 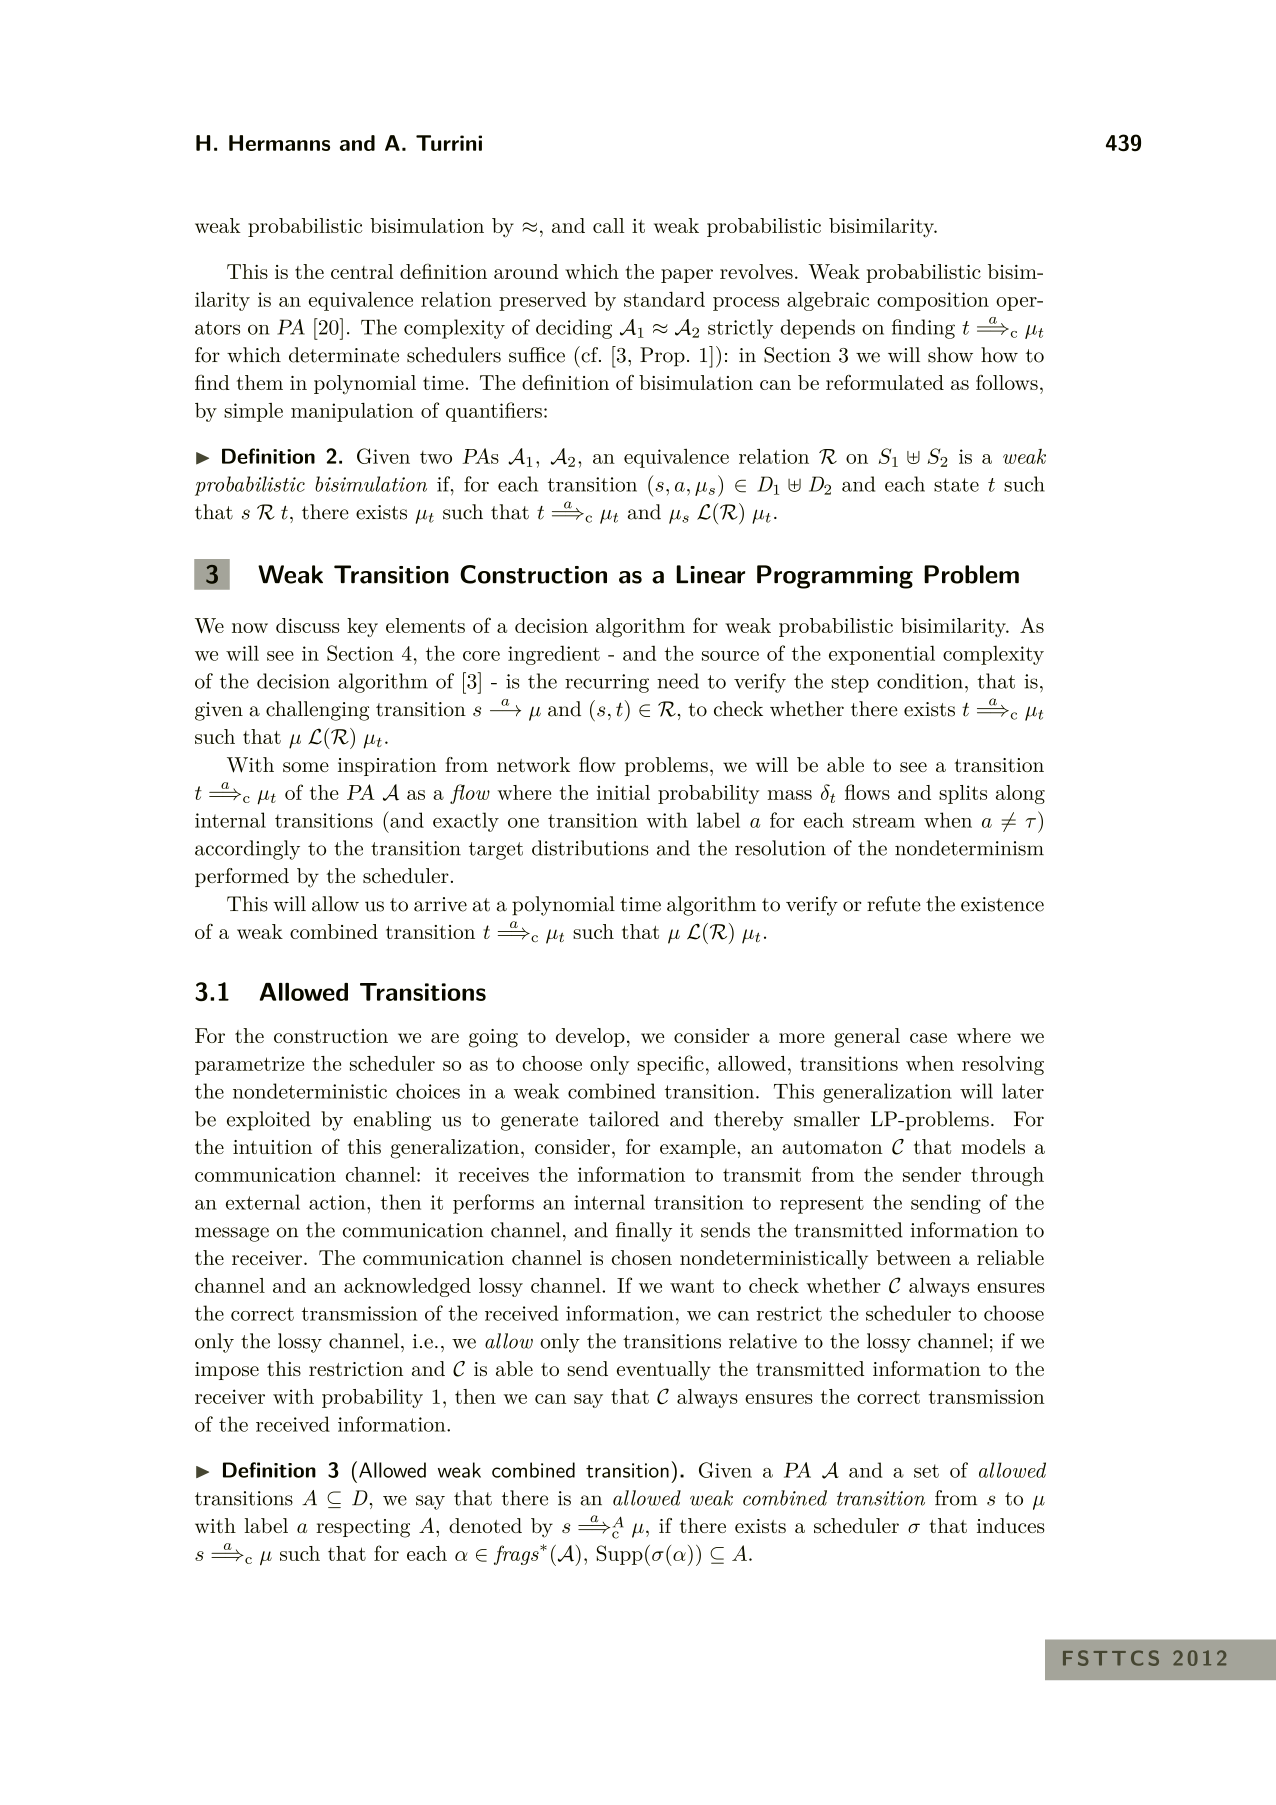 What do you see at coordinates (485, 1525) in the page?
I see `denoted` at bounding box center [485, 1525].
